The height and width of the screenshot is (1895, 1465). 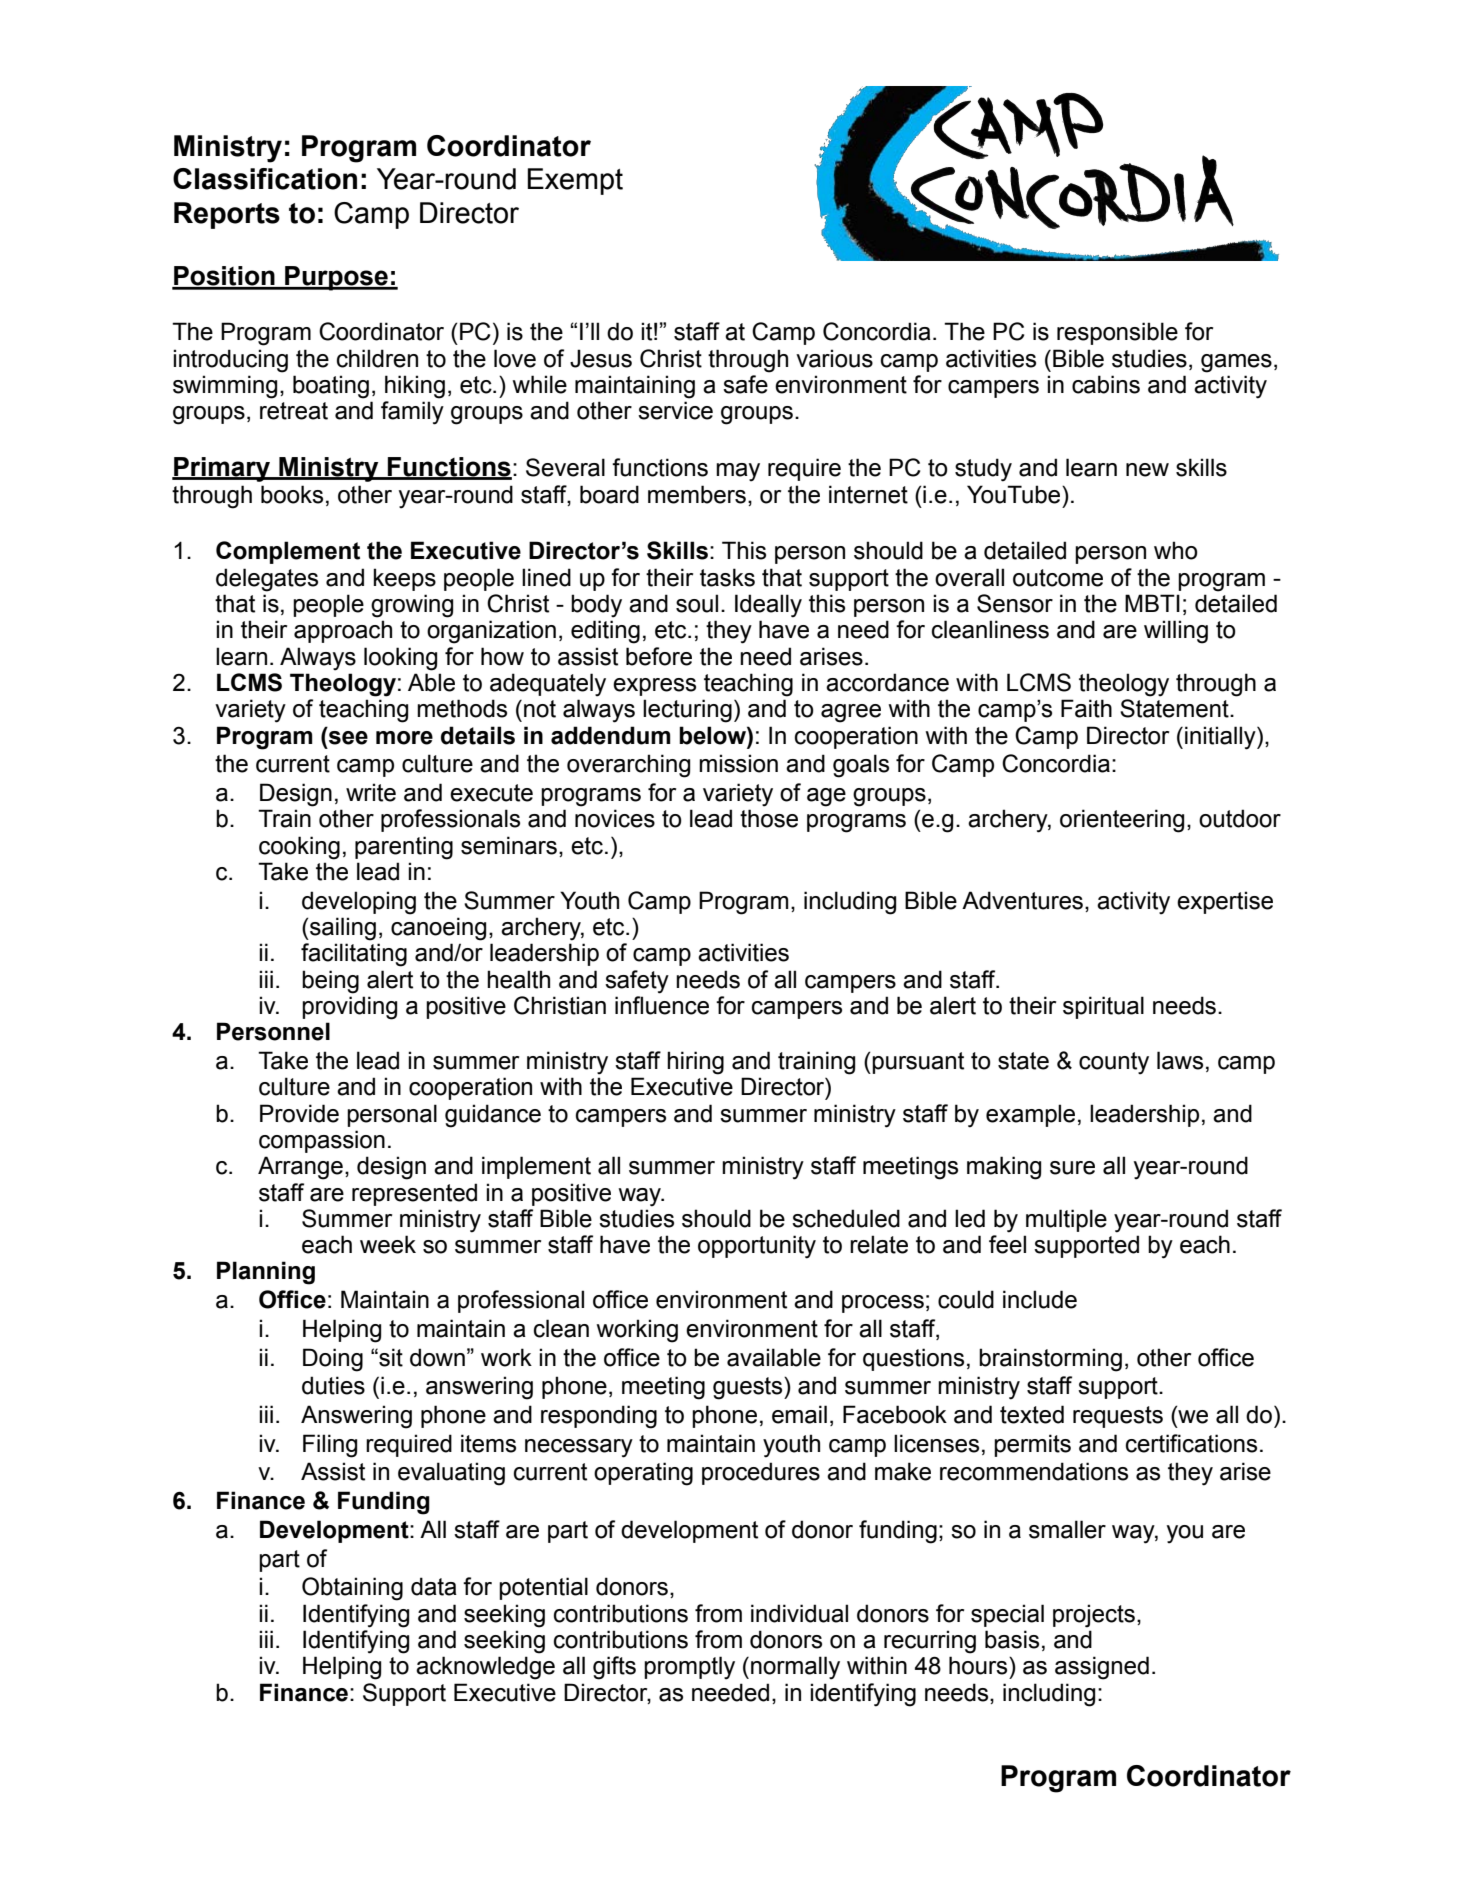 I want to click on tasks, so click(x=727, y=577).
